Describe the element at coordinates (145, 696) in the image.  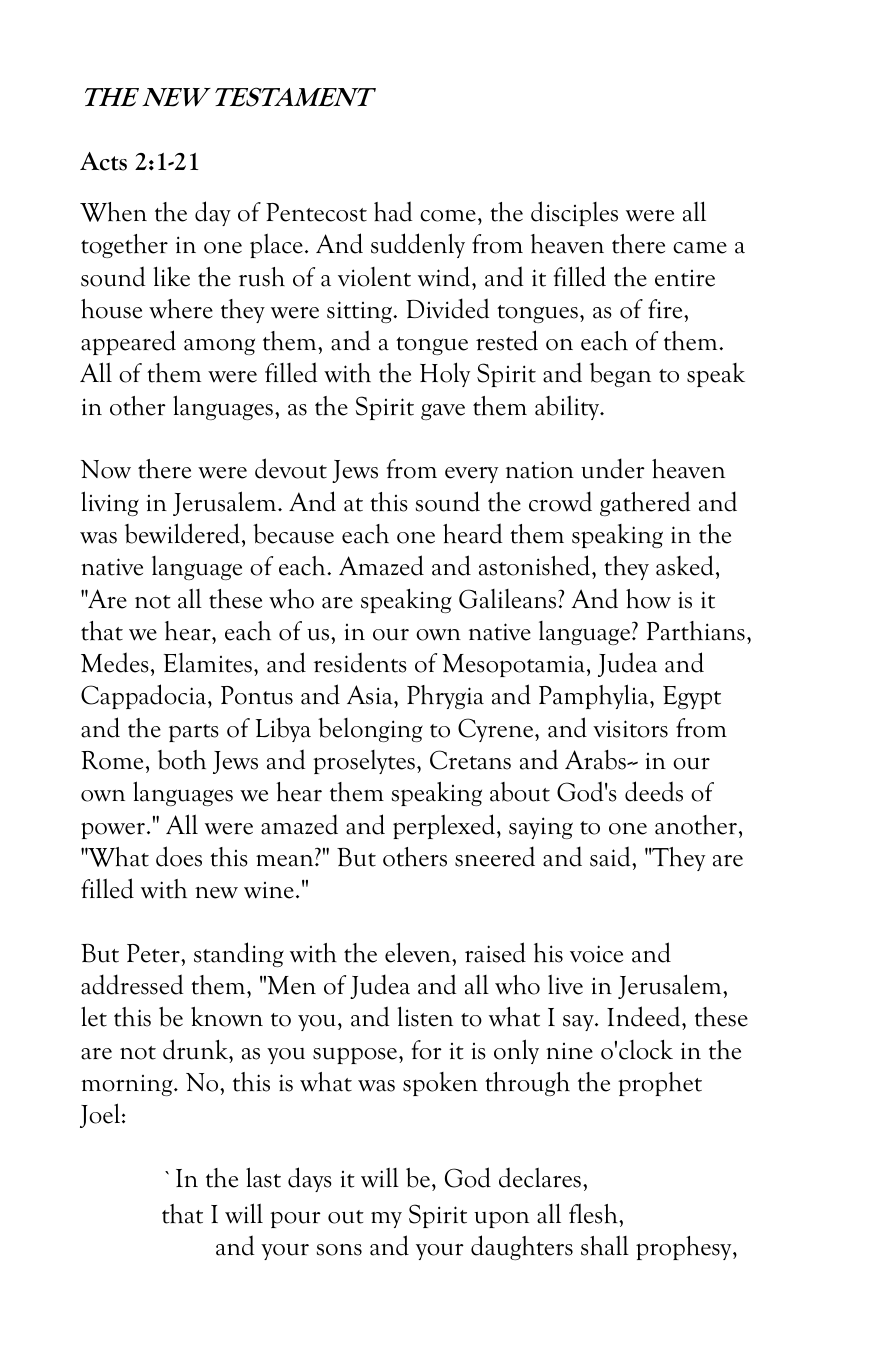
I see `Cappadocia` at that location.
